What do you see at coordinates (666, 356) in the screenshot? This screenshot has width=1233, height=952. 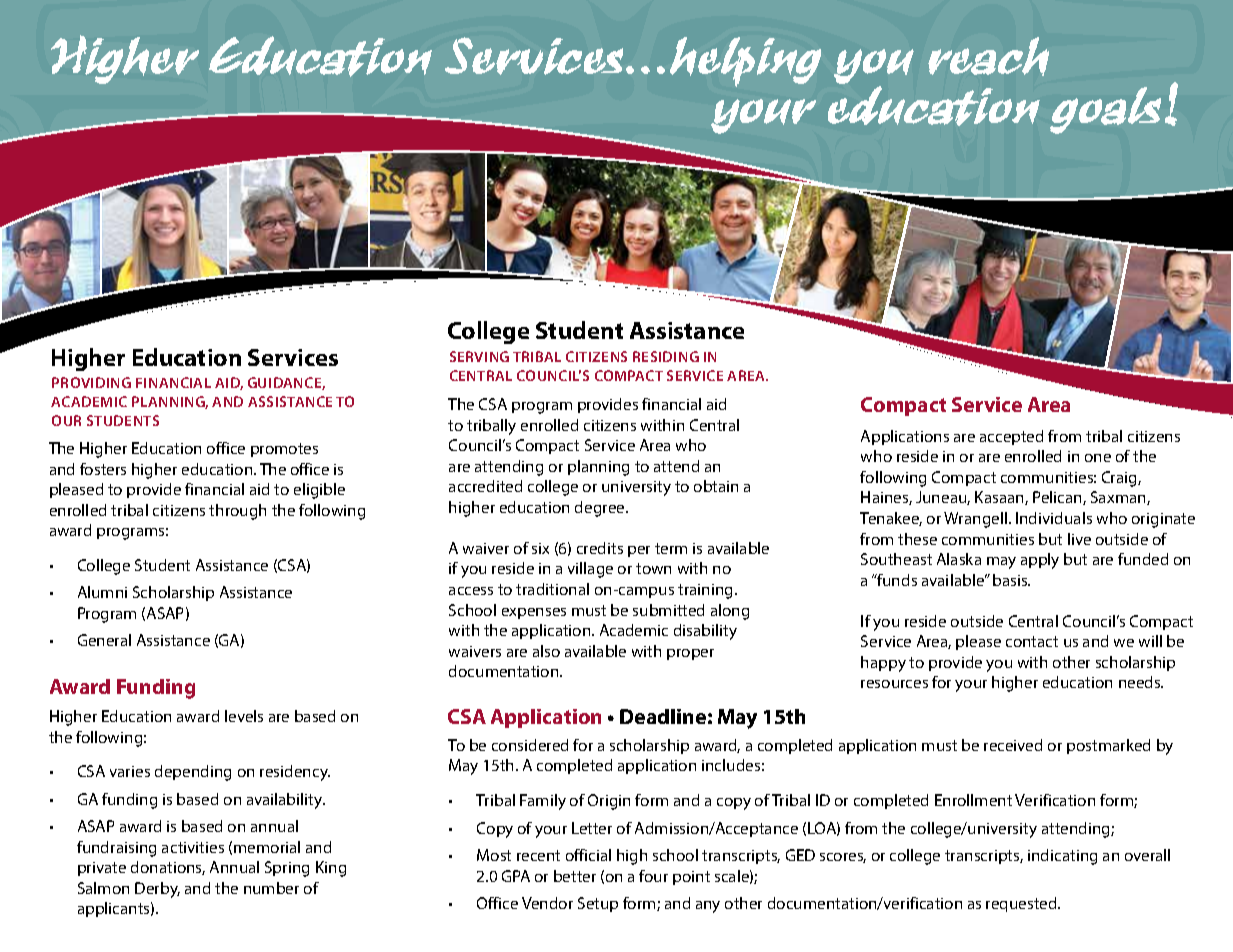 I see `RESIDING` at bounding box center [666, 356].
